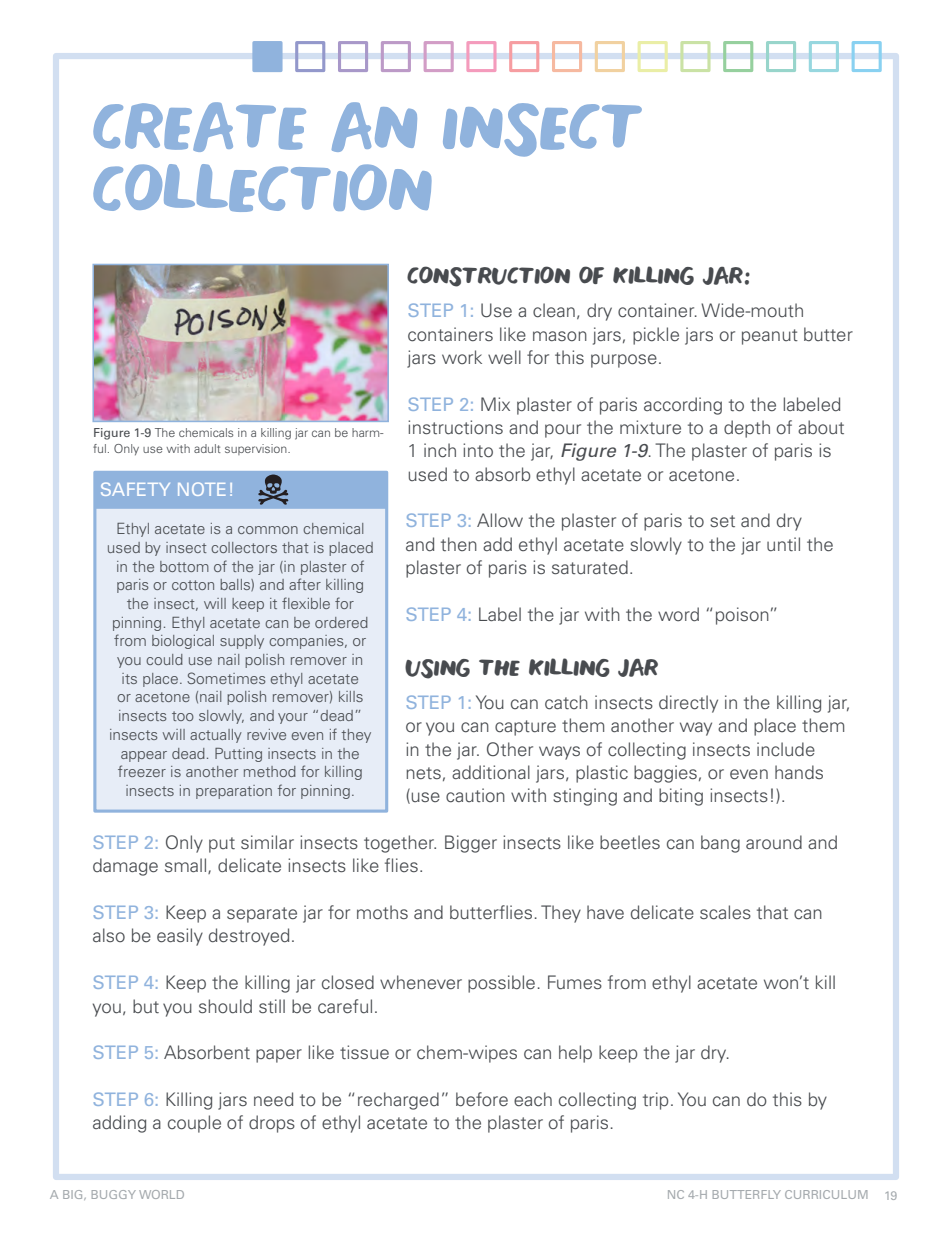 The image size is (952, 1233). I want to click on couple, so click(194, 1124).
